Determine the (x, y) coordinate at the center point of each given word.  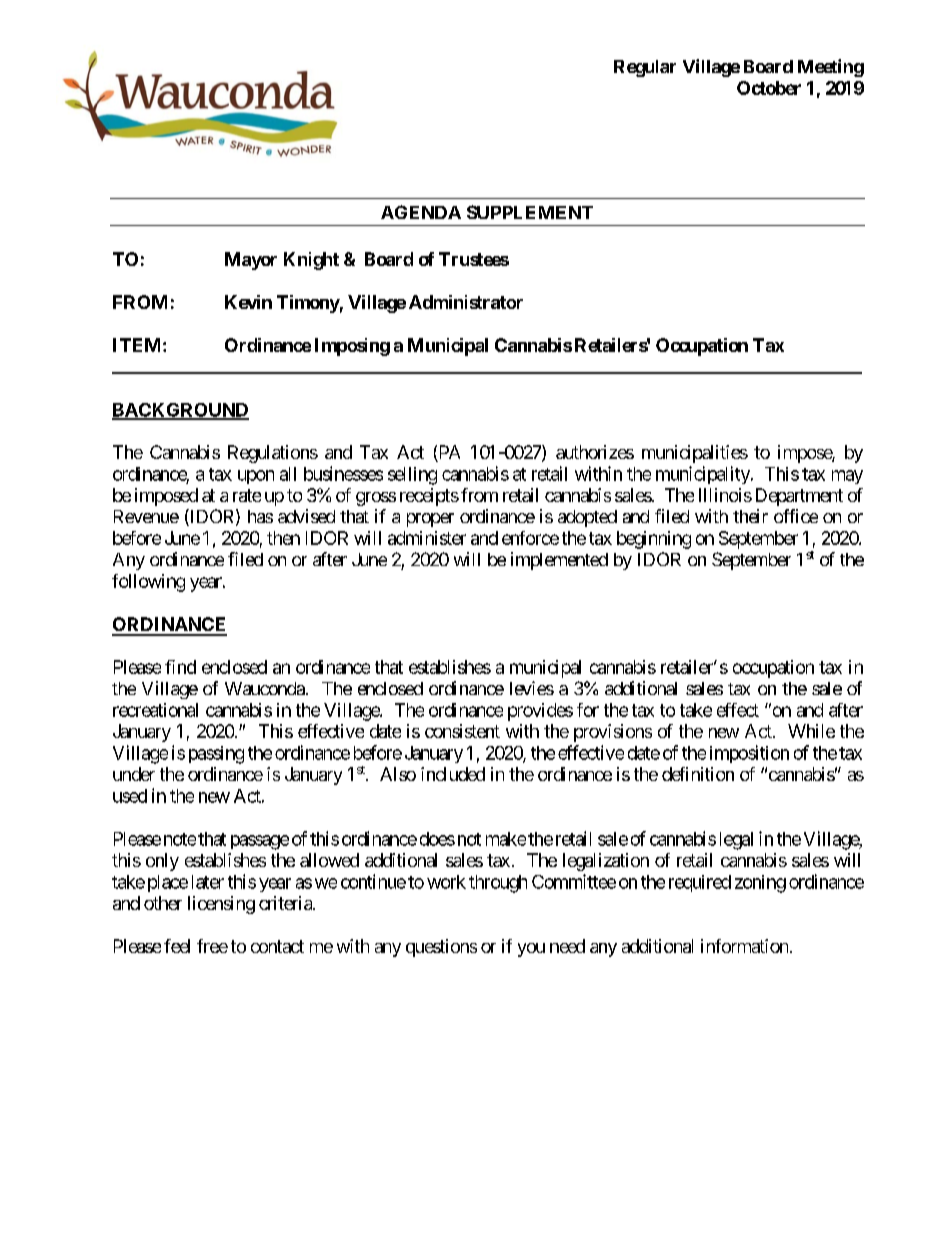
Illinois (725, 495)
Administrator (466, 302)
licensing (221, 905)
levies (532, 688)
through (498, 884)
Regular (645, 68)
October (769, 88)
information (744, 946)
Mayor (251, 261)
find (180, 667)
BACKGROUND (180, 411)
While (811, 731)
